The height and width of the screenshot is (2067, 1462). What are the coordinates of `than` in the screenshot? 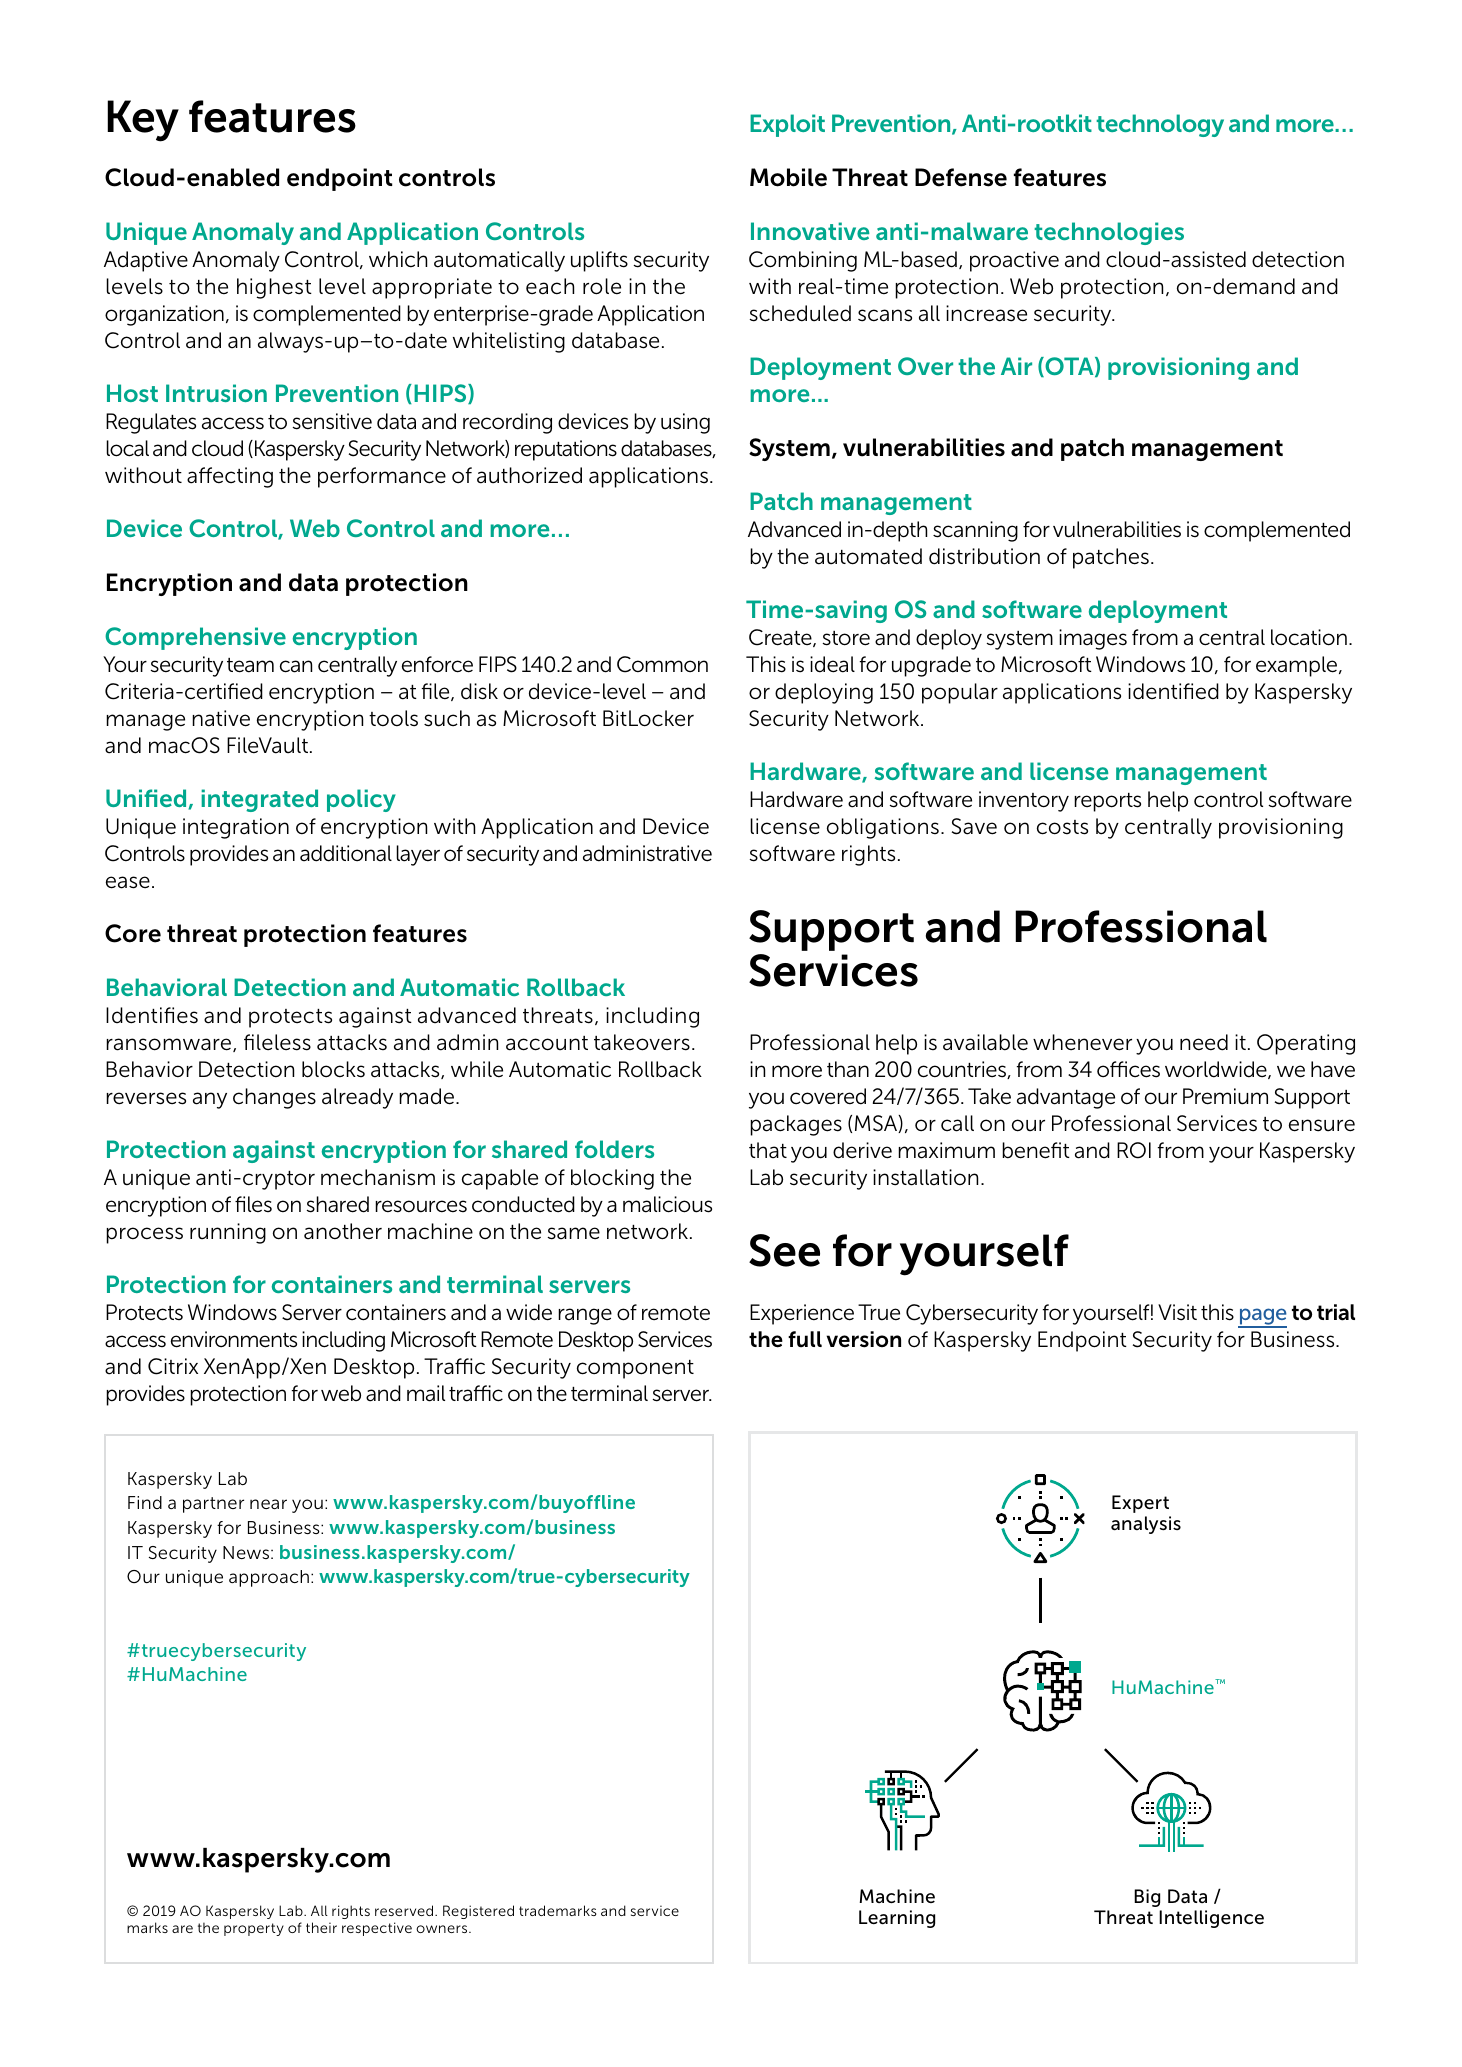 It's located at (848, 1069).
